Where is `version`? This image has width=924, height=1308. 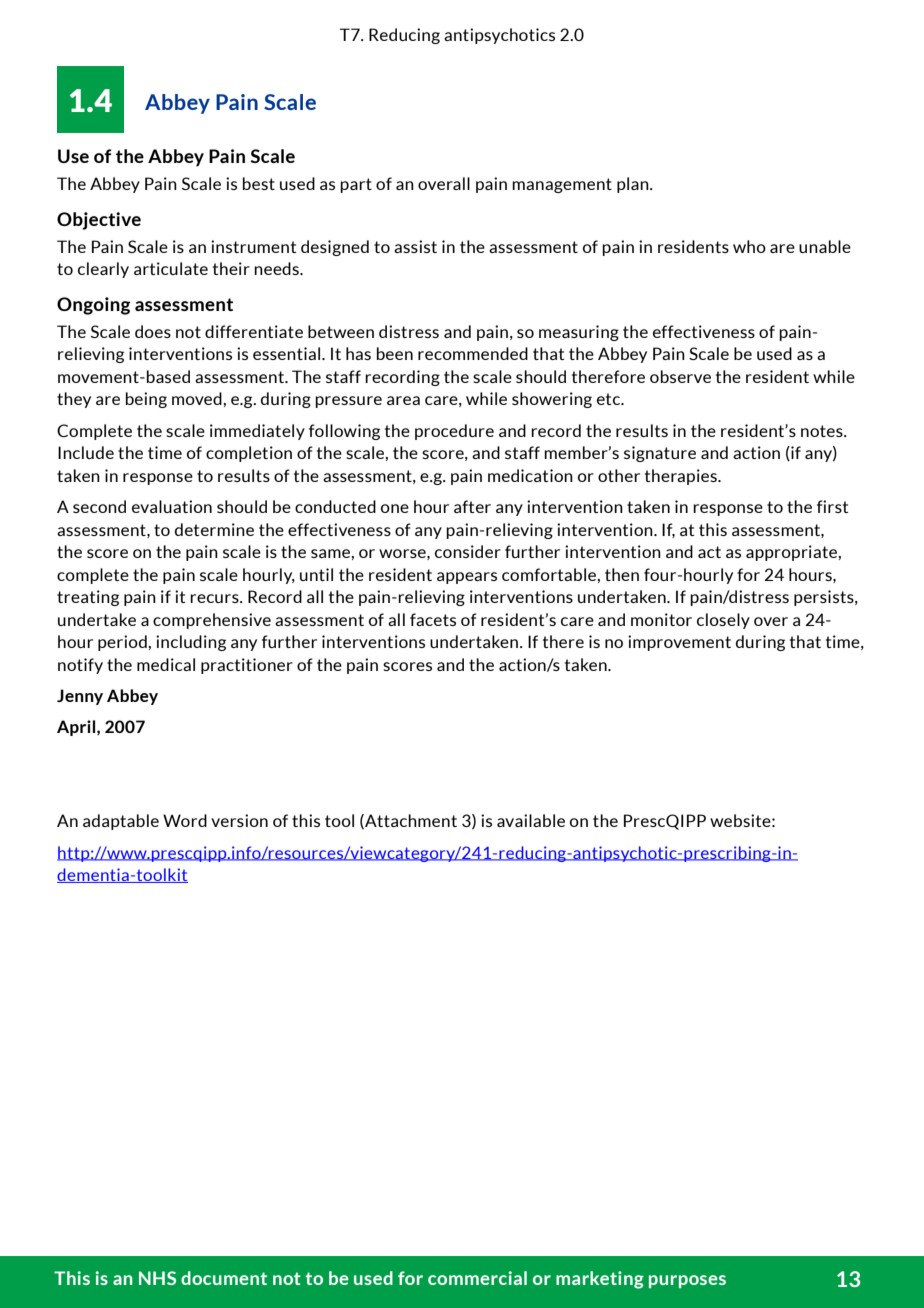 version is located at coordinates (239, 820).
